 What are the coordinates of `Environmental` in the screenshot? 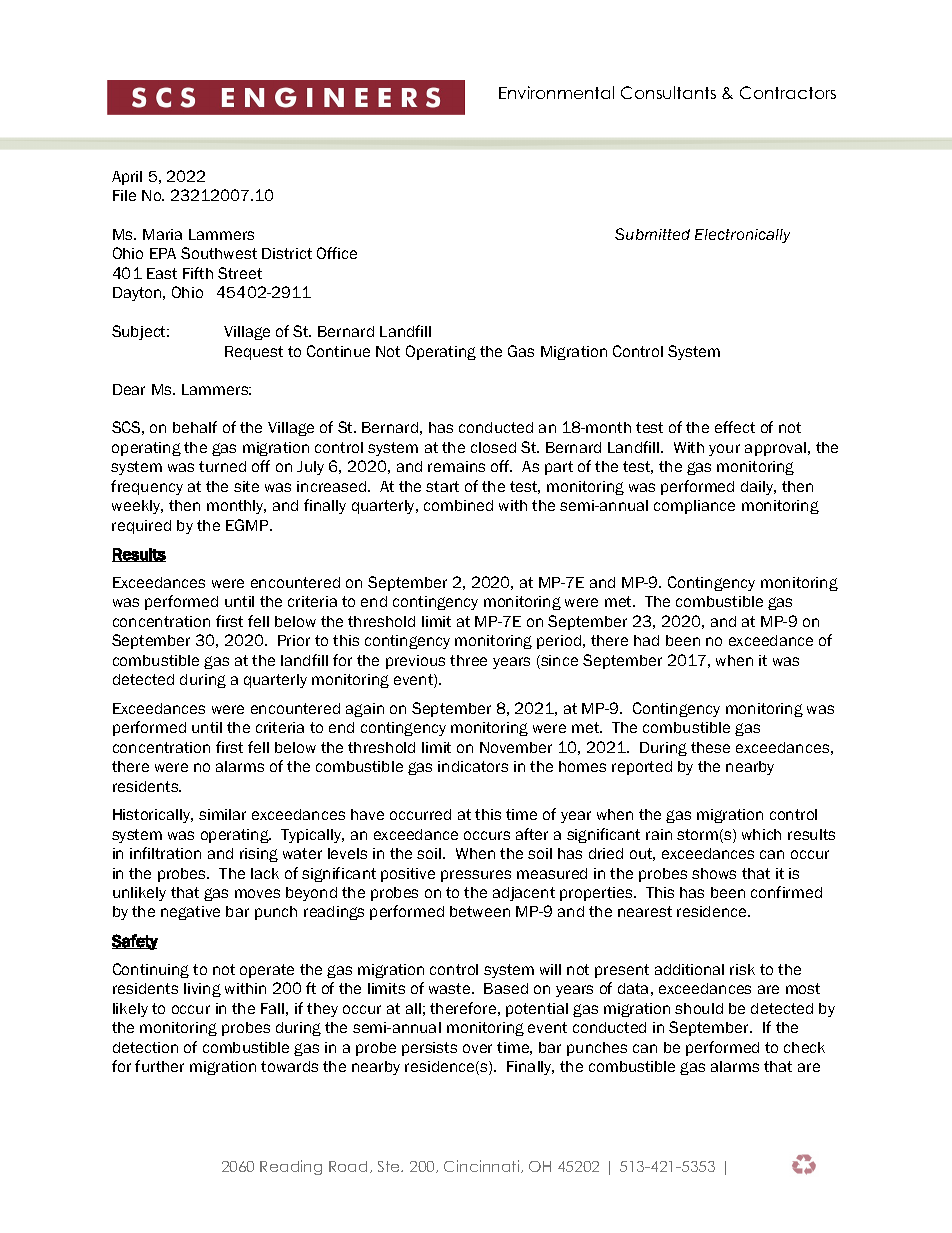 It's located at (556, 92).
